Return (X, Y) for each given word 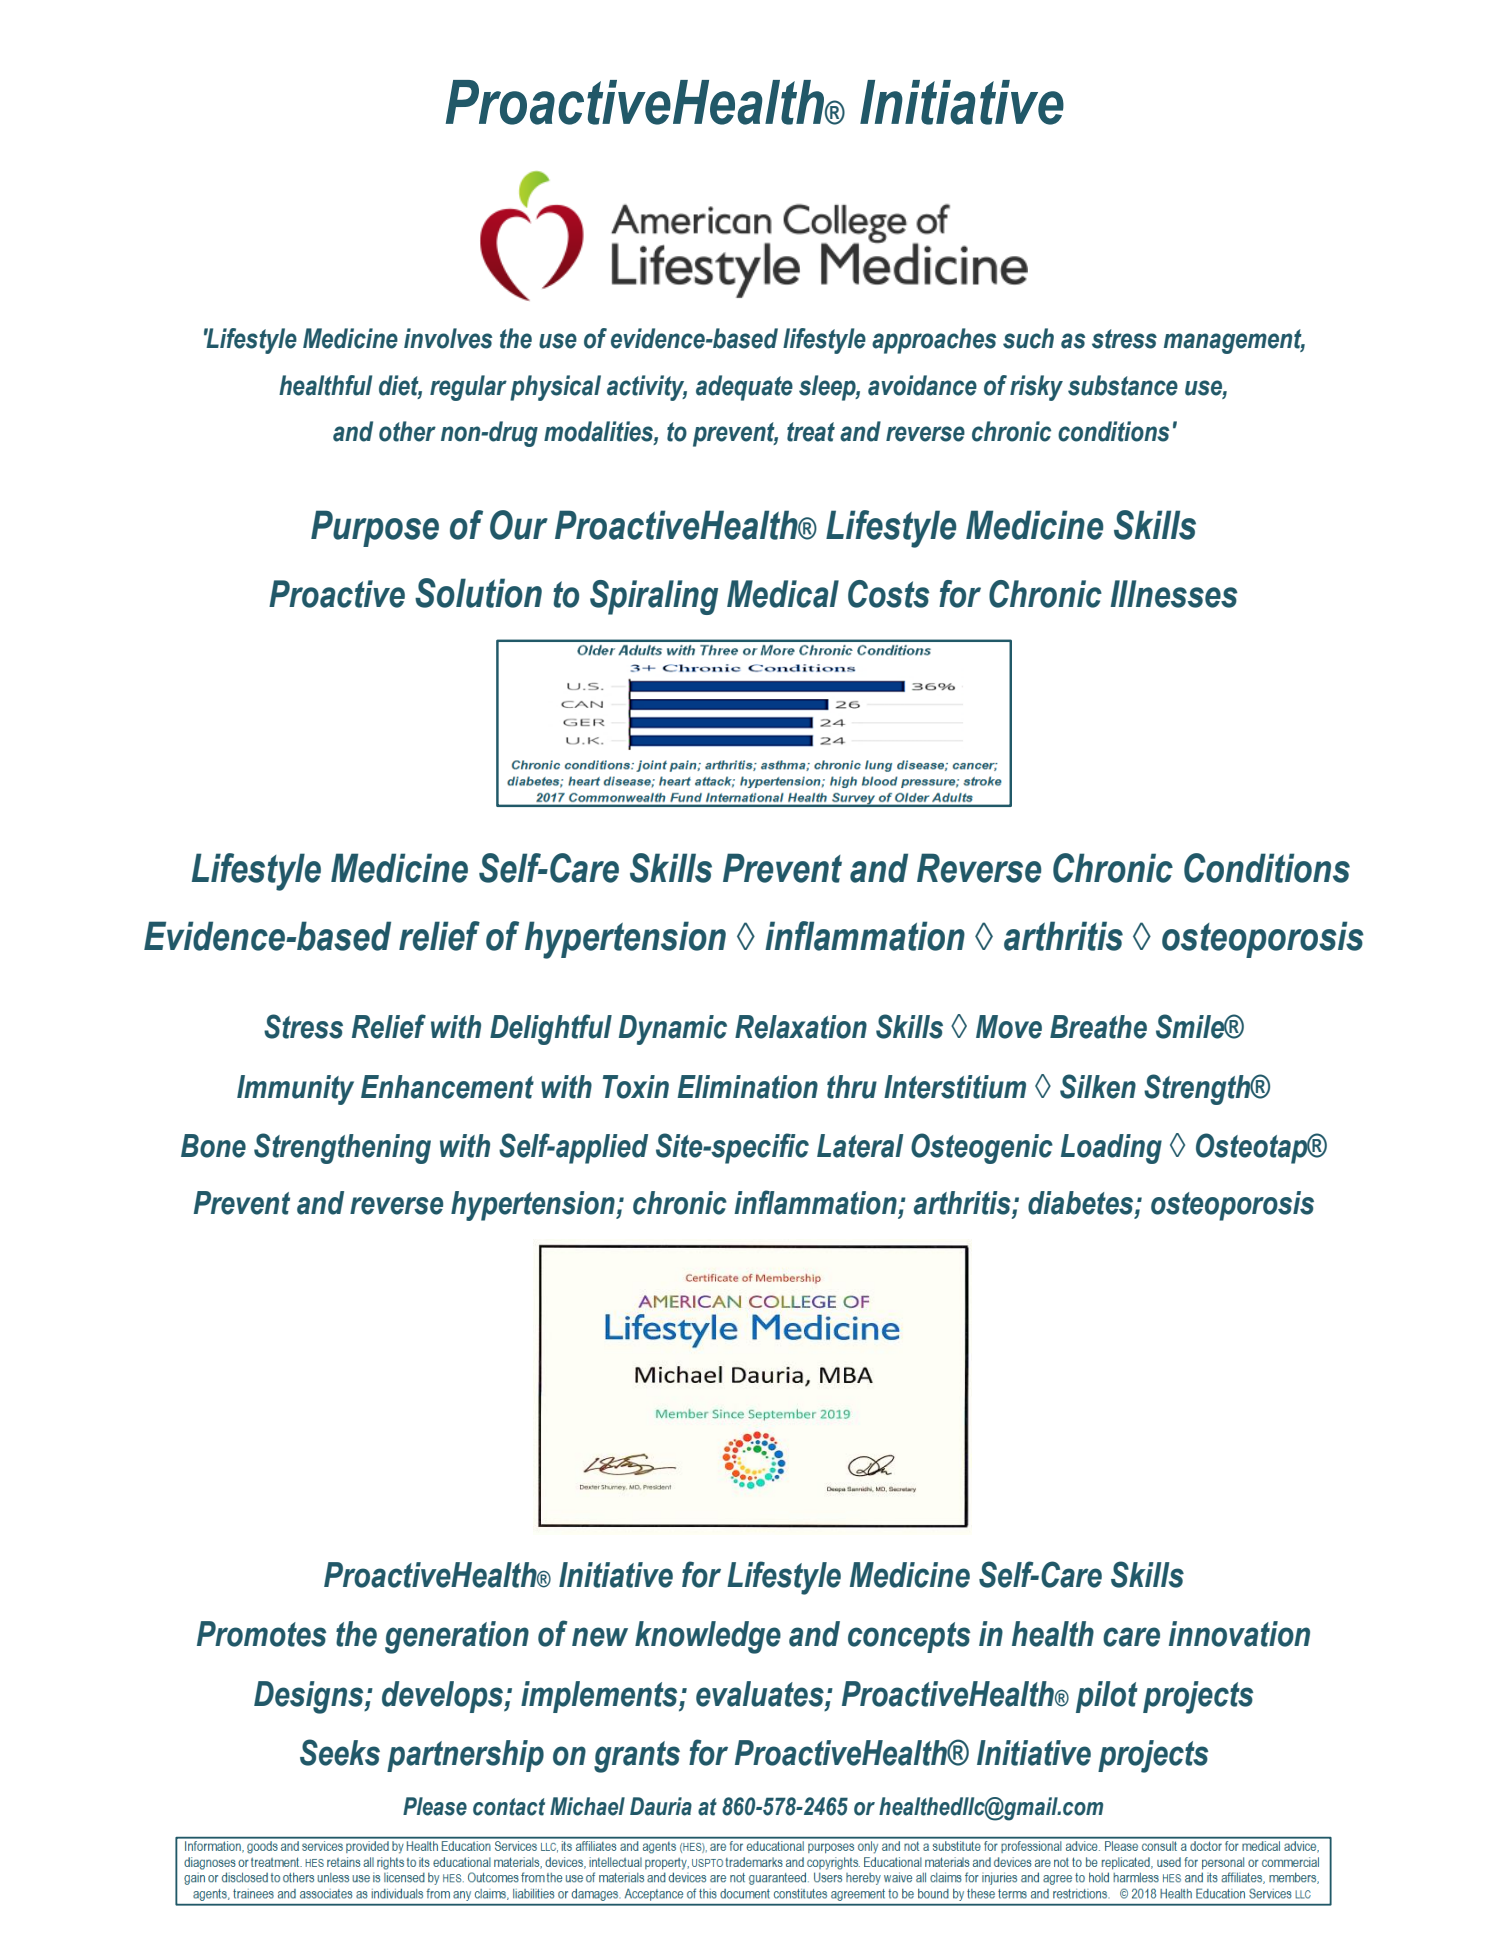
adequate (744, 388)
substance (1123, 385)
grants (637, 1757)
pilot (1107, 1697)
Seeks (340, 1752)
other (407, 431)
